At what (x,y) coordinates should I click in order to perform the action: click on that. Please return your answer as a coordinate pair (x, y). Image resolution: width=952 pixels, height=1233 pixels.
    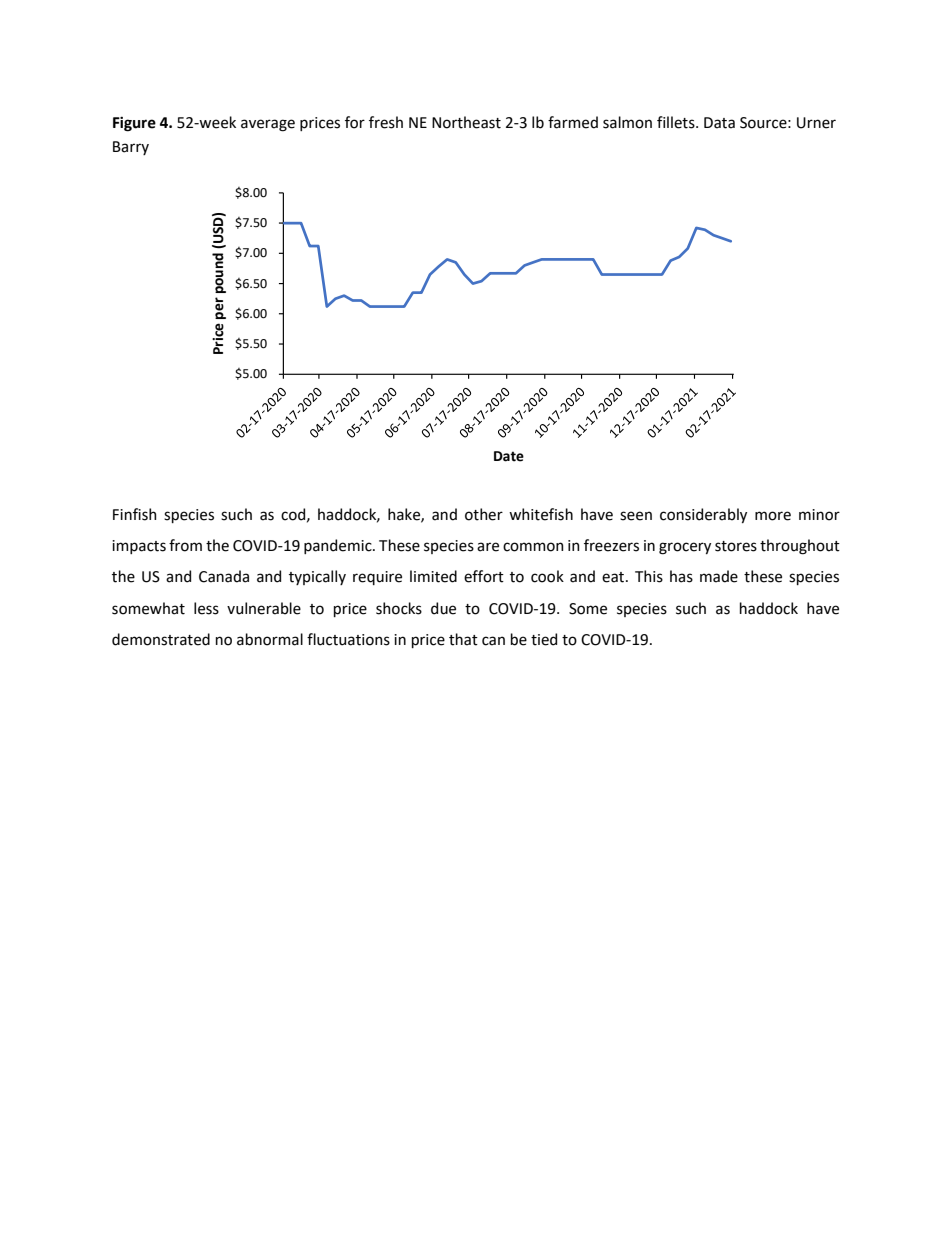
    Looking at the image, I should click on (463, 639).
